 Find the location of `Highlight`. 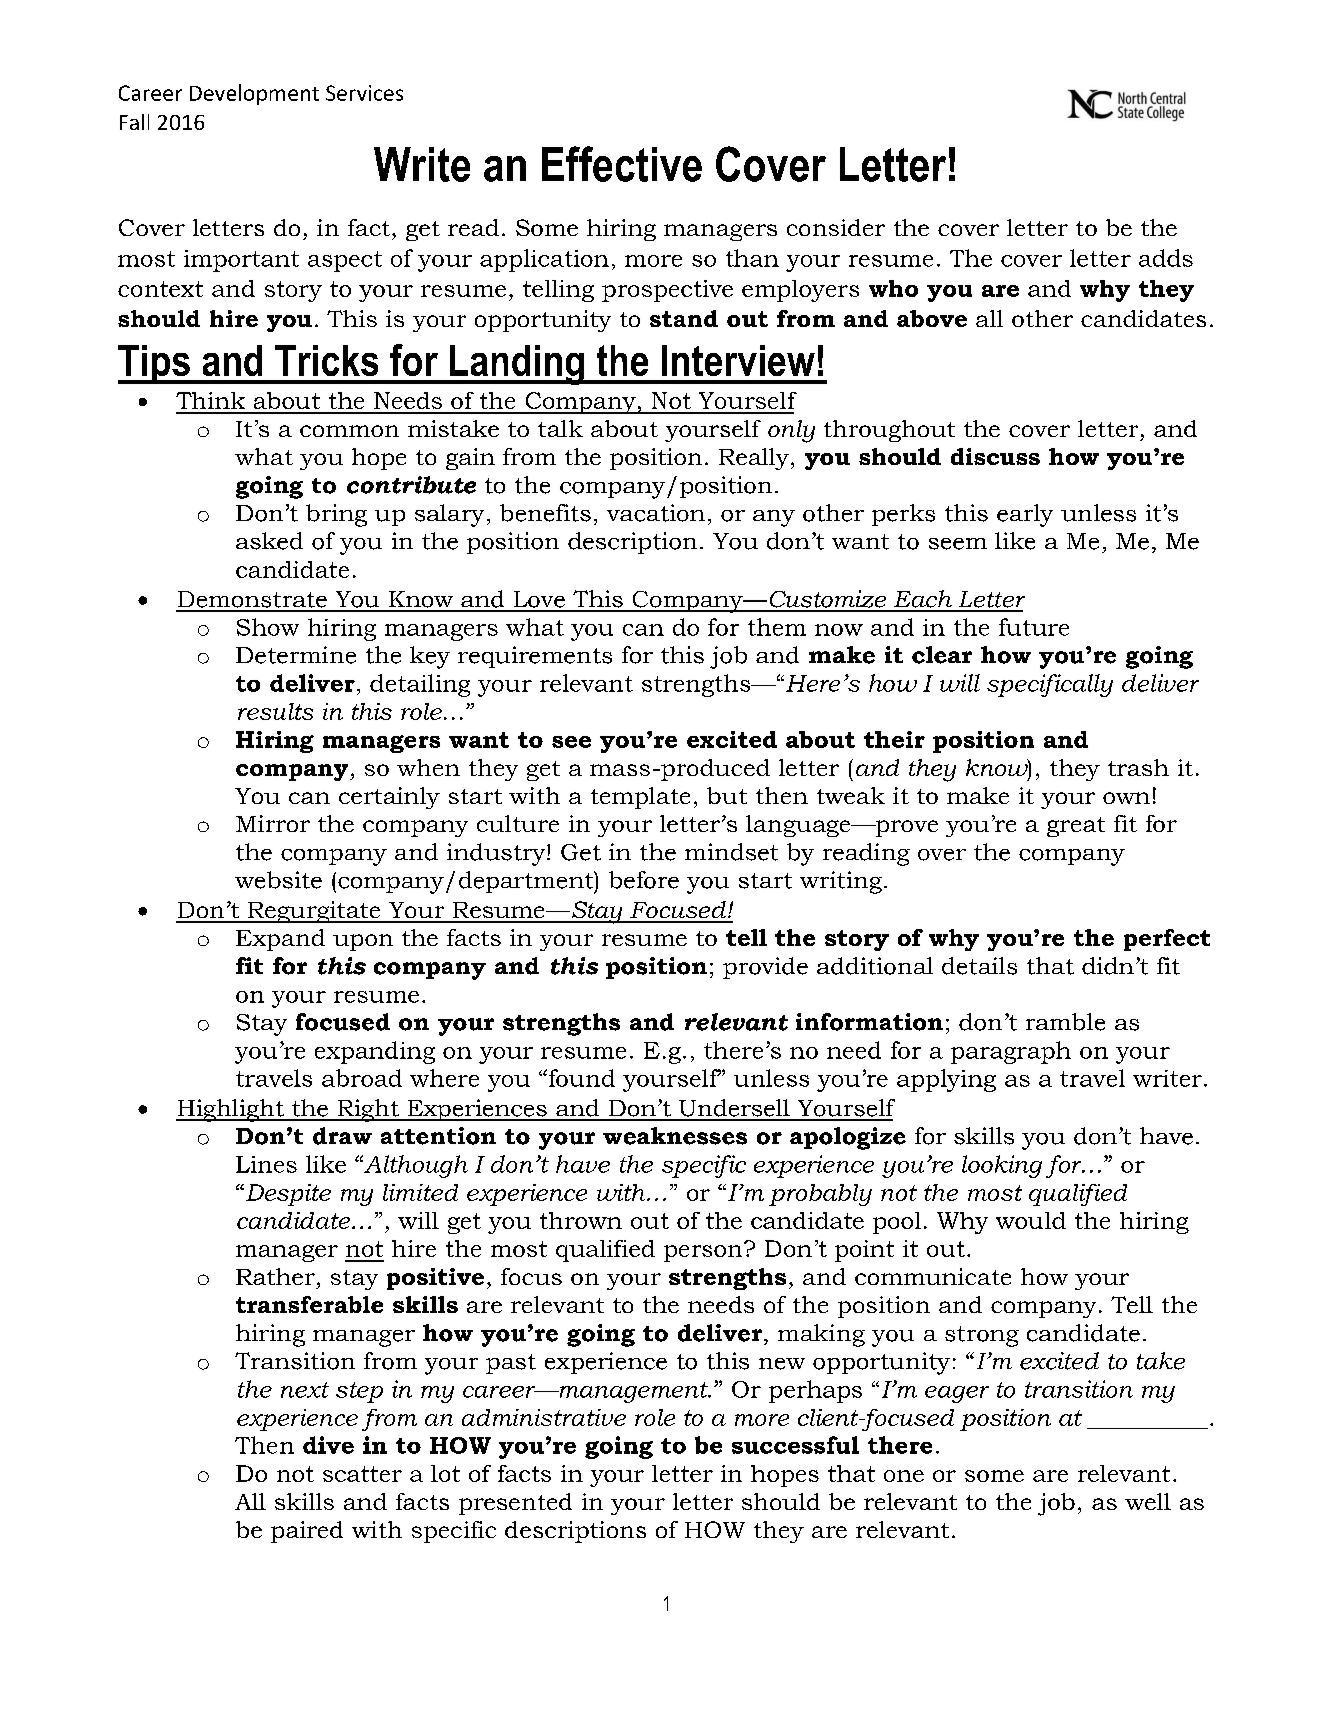

Highlight is located at coordinates (231, 1110).
